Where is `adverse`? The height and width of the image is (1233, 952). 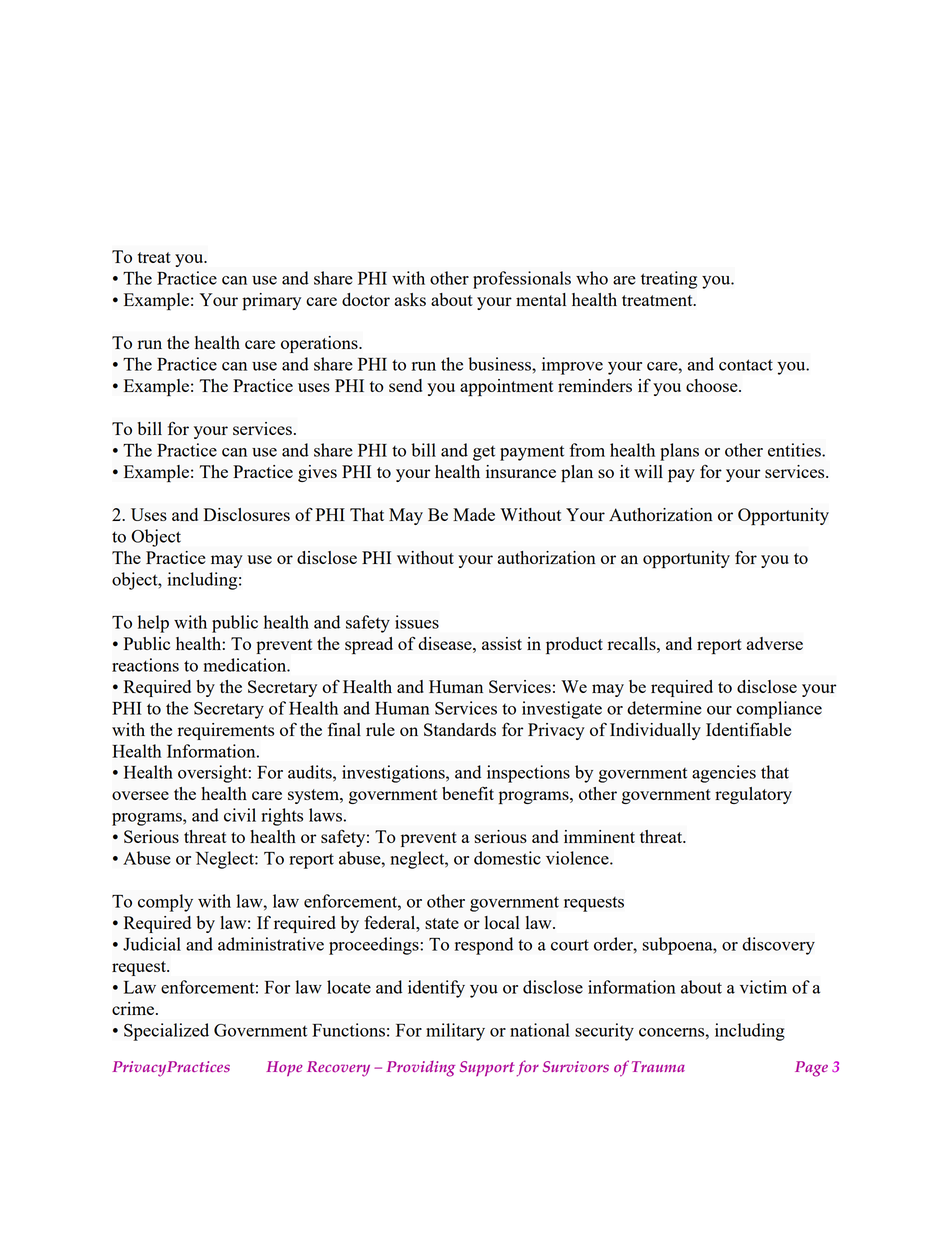
adverse is located at coordinates (775, 643).
